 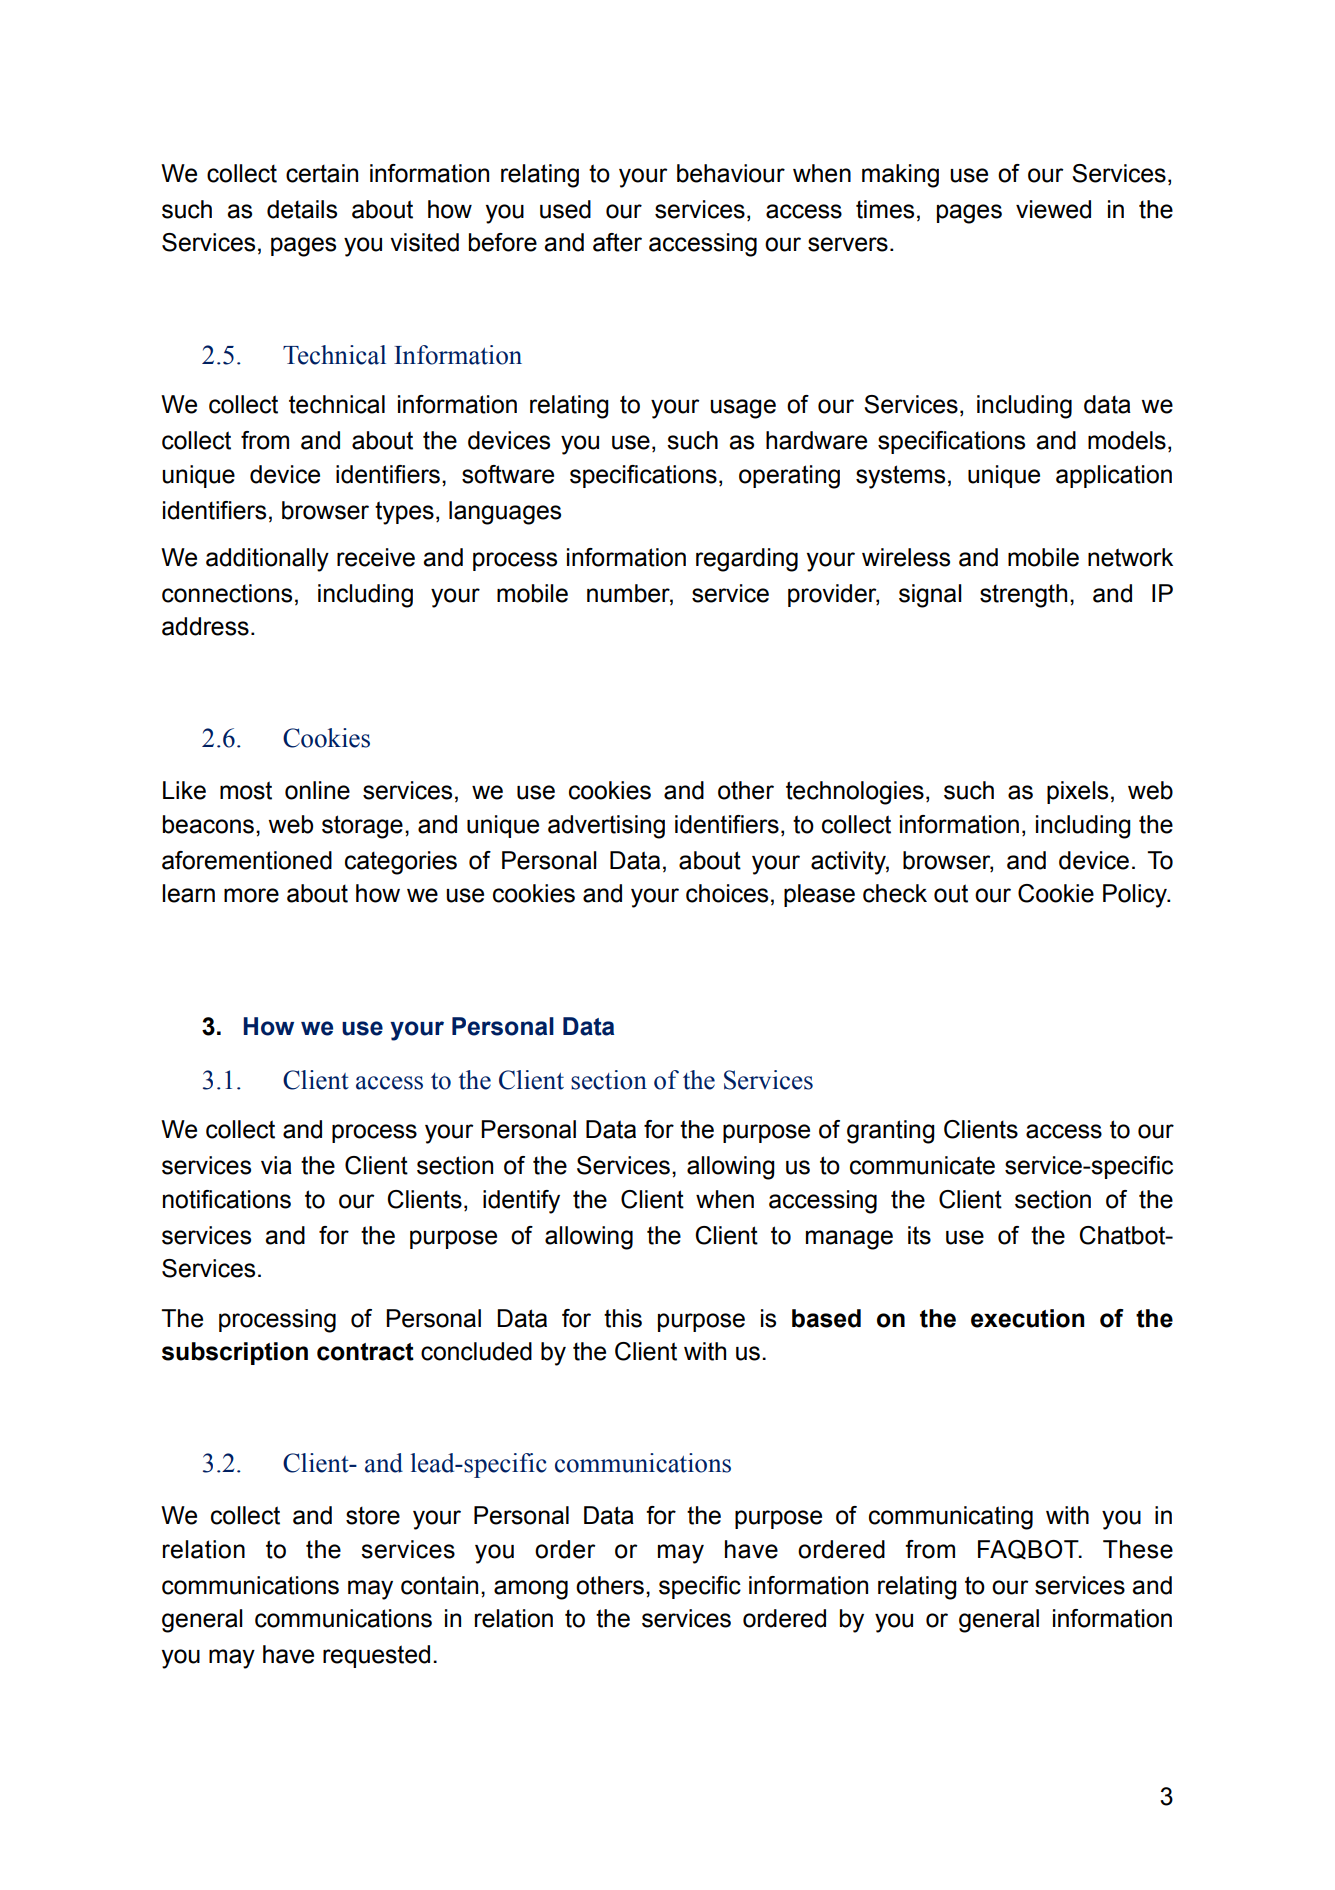 I want to click on address, so click(x=205, y=626).
